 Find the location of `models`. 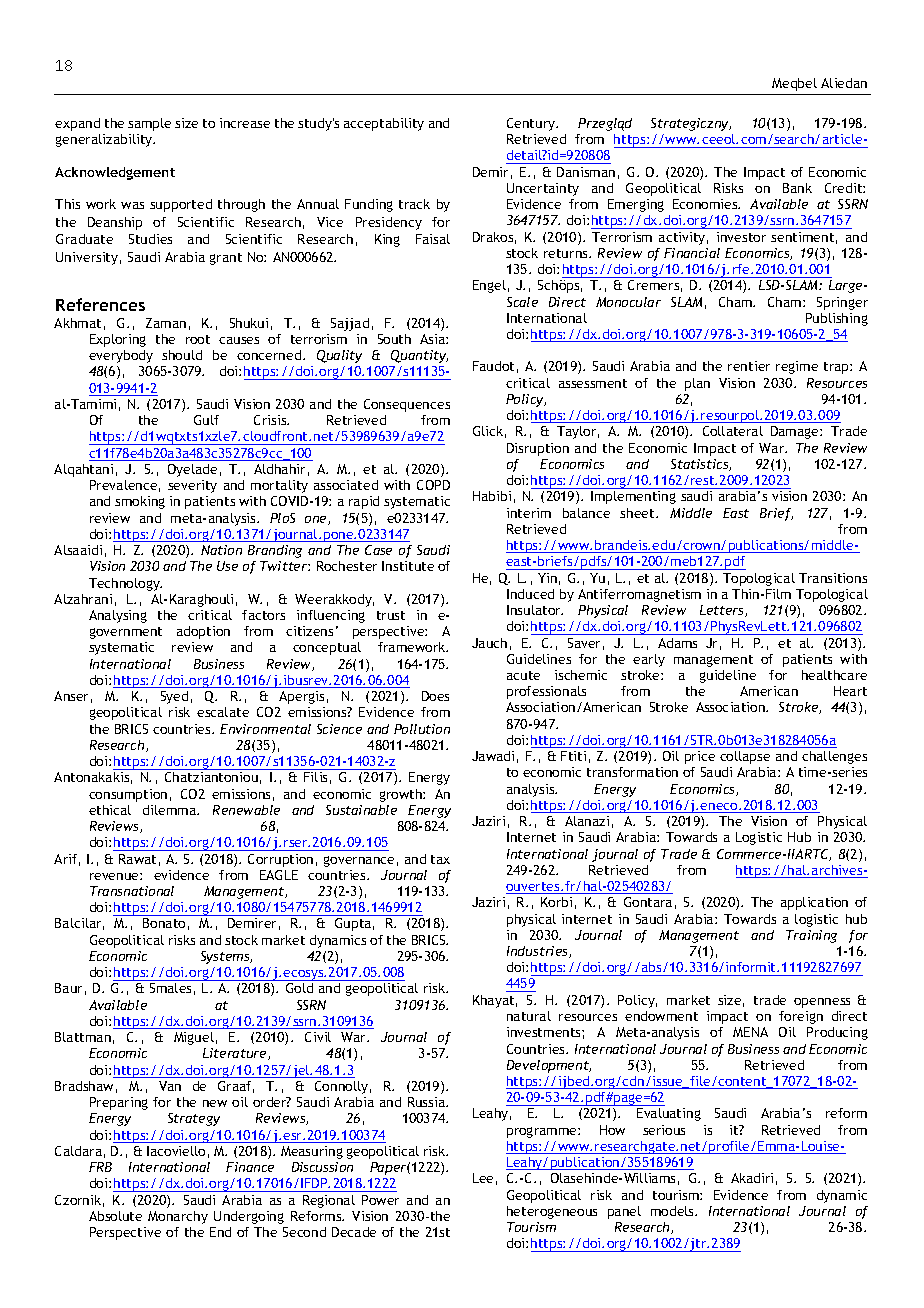

models is located at coordinates (673, 1211).
